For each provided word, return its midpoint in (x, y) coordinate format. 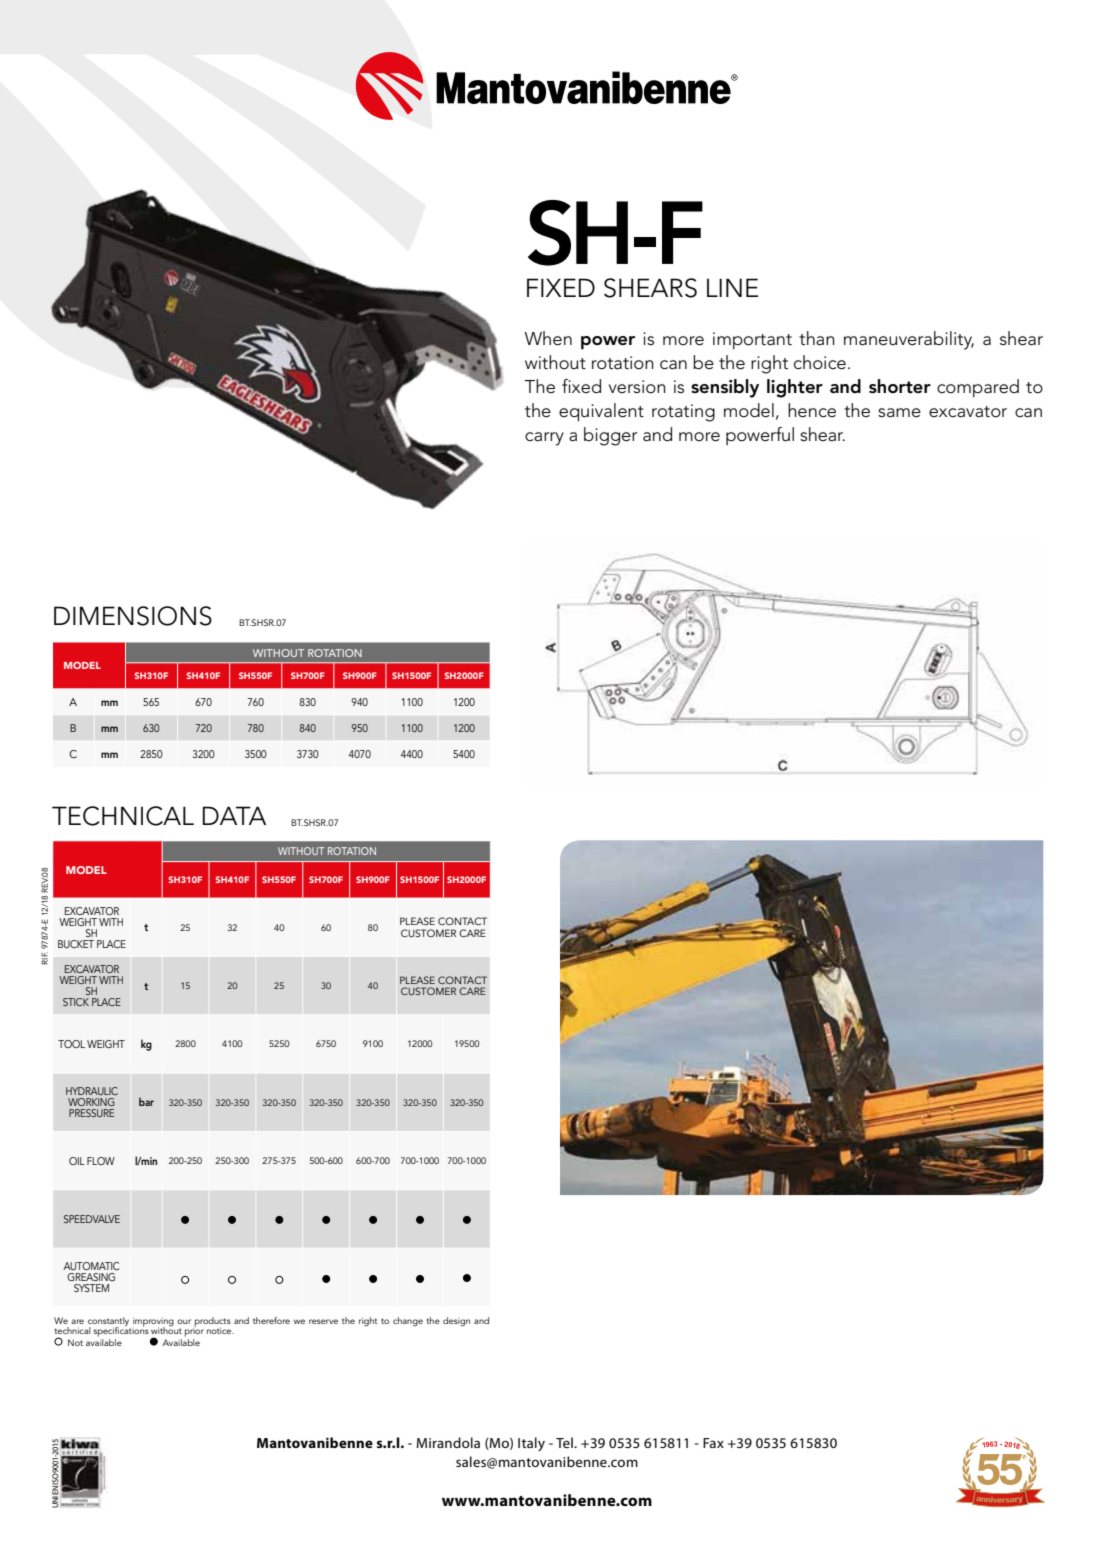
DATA (234, 815)
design (456, 1321)
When (548, 338)
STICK (76, 1002)
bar (146, 1101)
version (637, 387)
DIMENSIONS (133, 616)
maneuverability (909, 340)
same (899, 413)
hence (812, 410)
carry (544, 439)
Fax (713, 1443)
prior (194, 1331)
